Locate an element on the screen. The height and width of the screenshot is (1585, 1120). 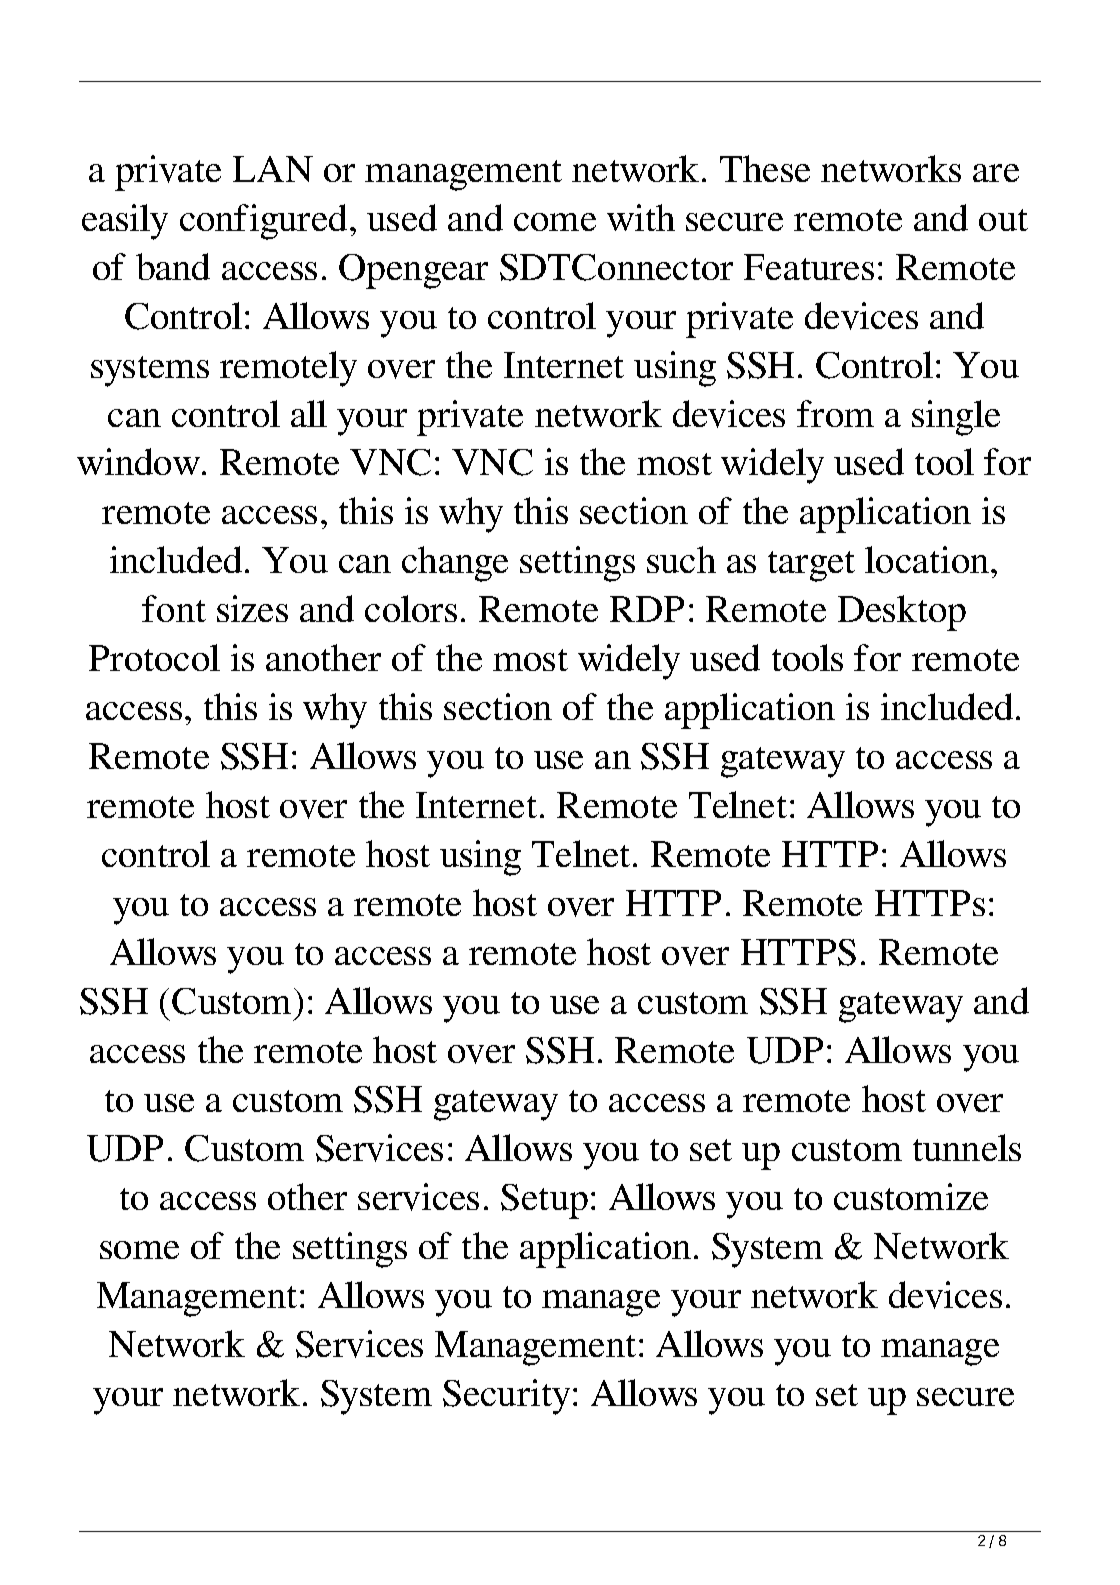
out is located at coordinates (1003, 220).
